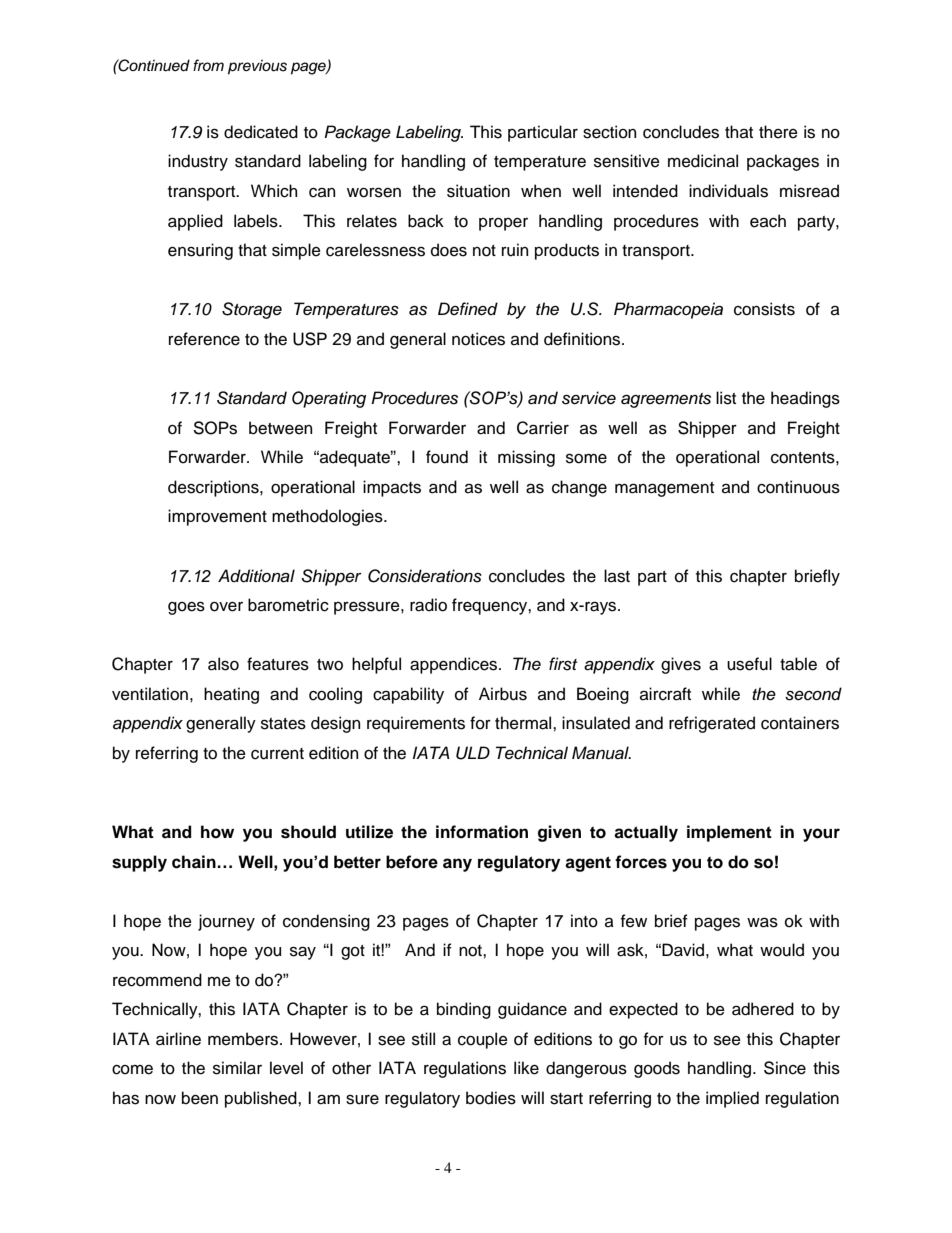 The height and width of the document is (1233, 952). What do you see at coordinates (237, 1068) in the document?
I see `similar` at bounding box center [237, 1068].
